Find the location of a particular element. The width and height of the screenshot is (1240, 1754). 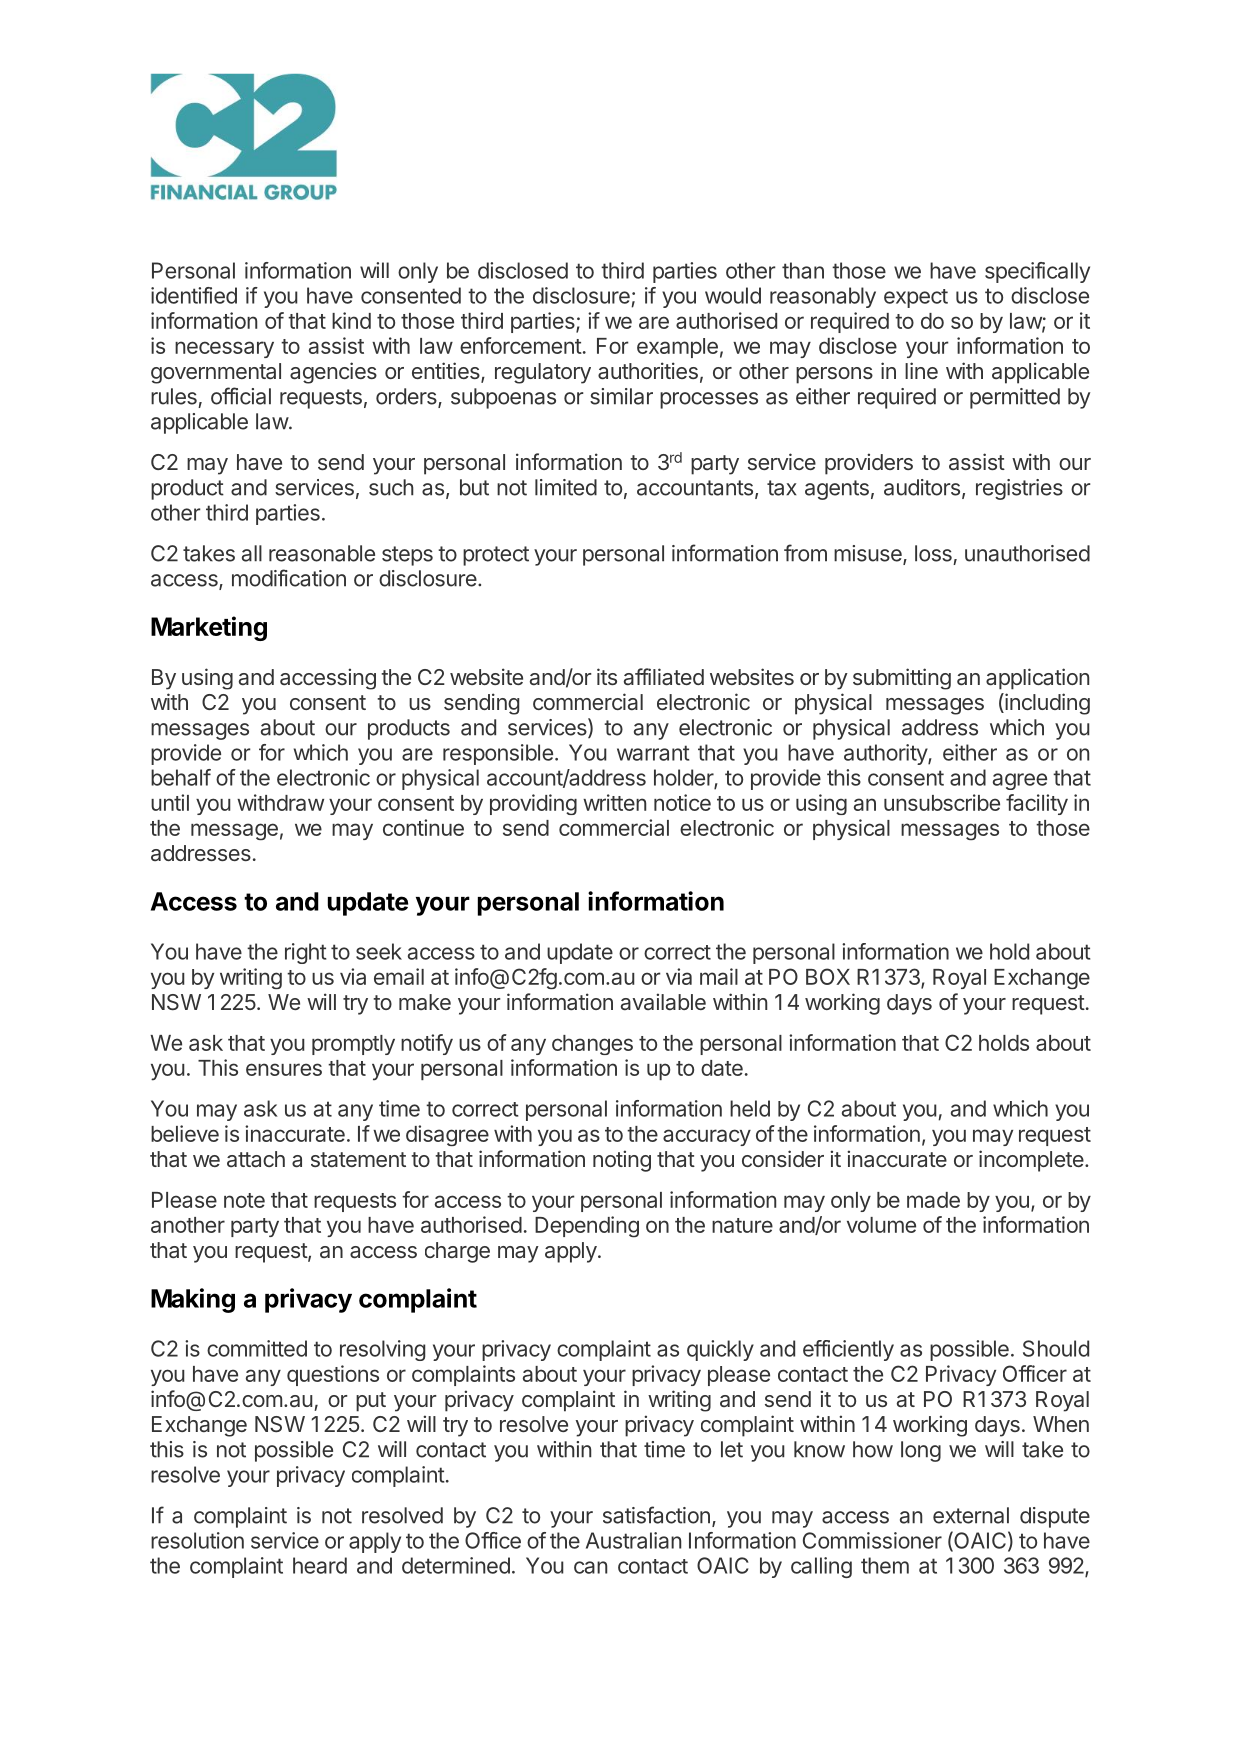

Australian is located at coordinates (633, 1540).
